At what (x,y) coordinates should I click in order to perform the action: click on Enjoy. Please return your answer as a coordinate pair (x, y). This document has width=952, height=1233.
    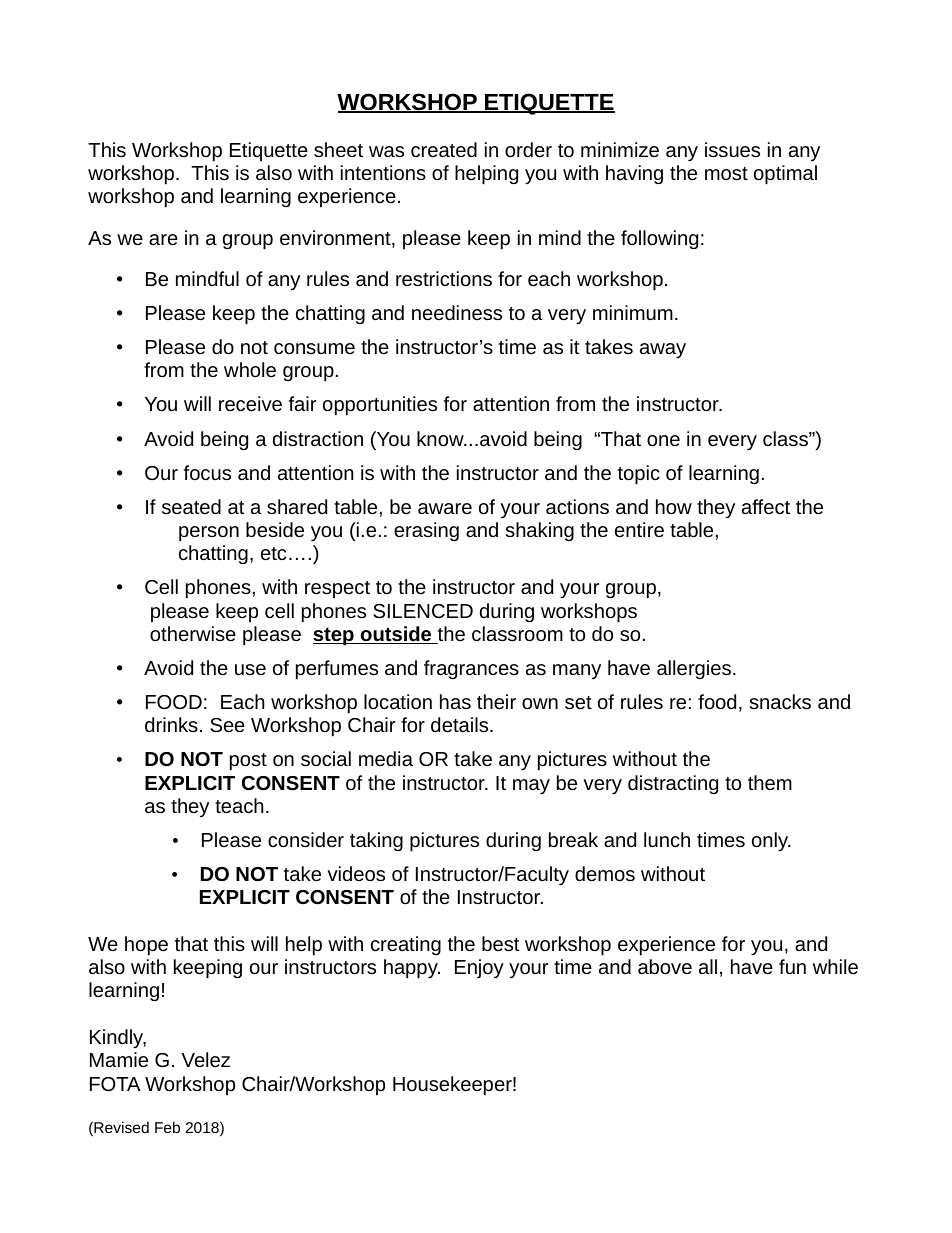
    Looking at the image, I should click on (479, 968).
